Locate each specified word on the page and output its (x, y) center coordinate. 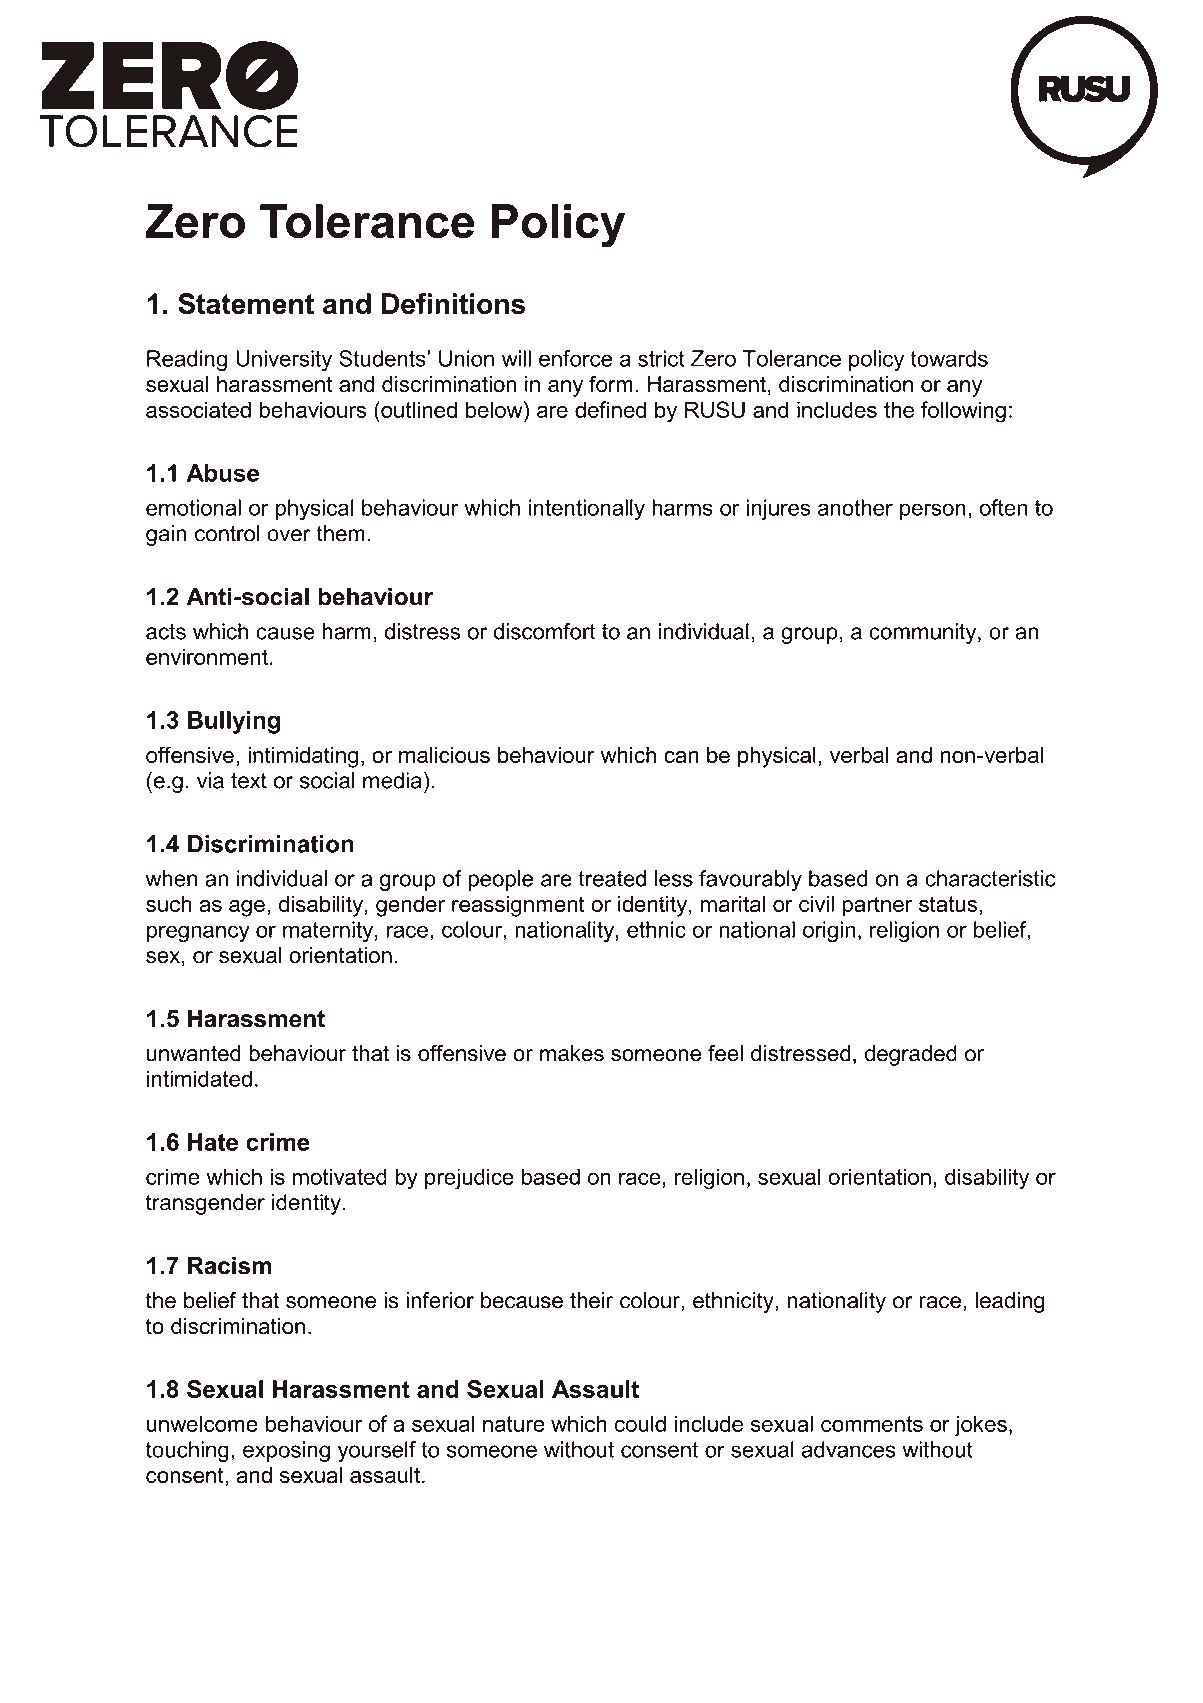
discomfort (544, 631)
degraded (911, 1055)
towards (949, 358)
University (284, 360)
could (640, 1423)
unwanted (194, 1053)
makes (572, 1053)
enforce (576, 358)
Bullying (234, 722)
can (681, 757)
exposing (286, 1451)
